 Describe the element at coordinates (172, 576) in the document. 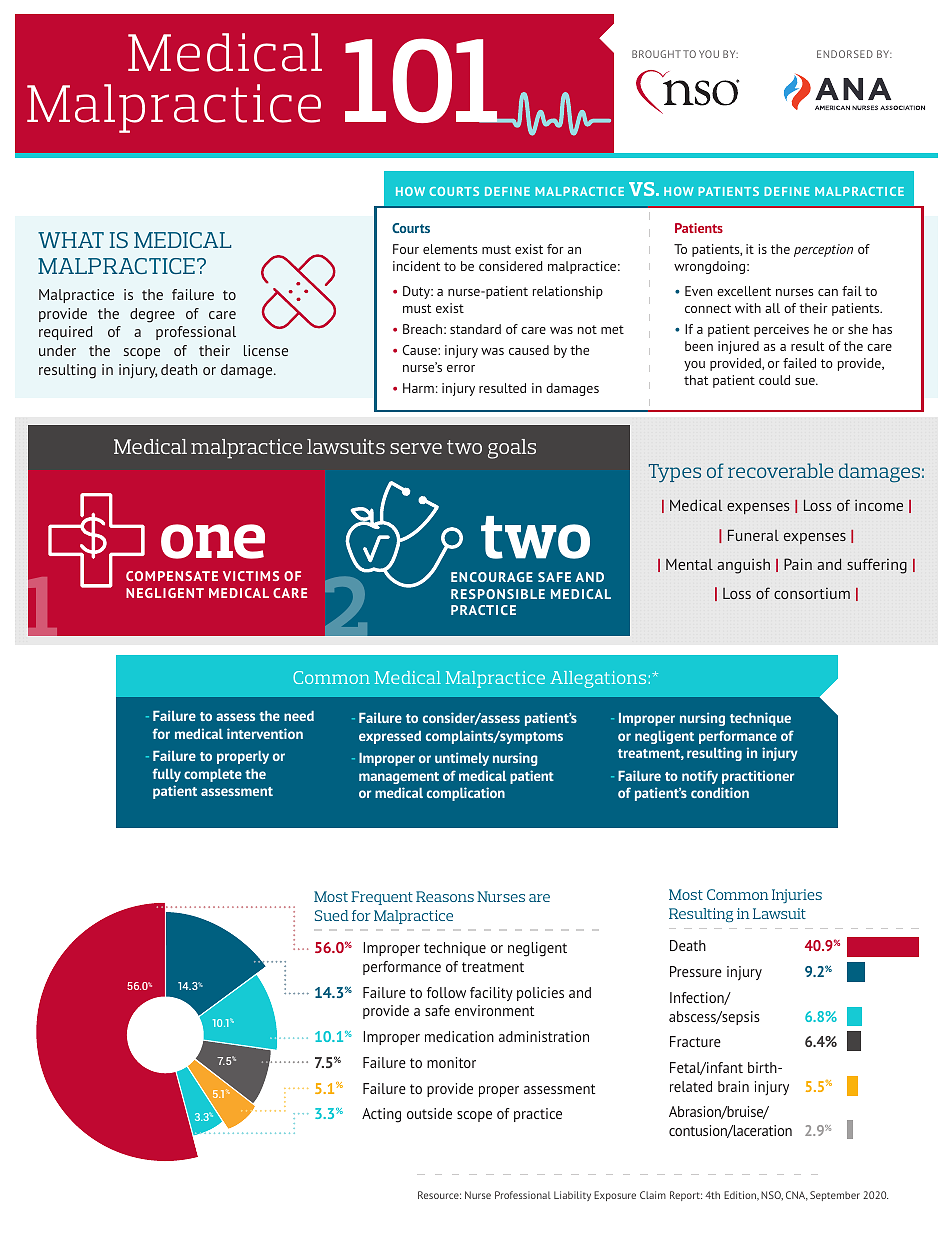

I see `COMPENSATE` at that location.
